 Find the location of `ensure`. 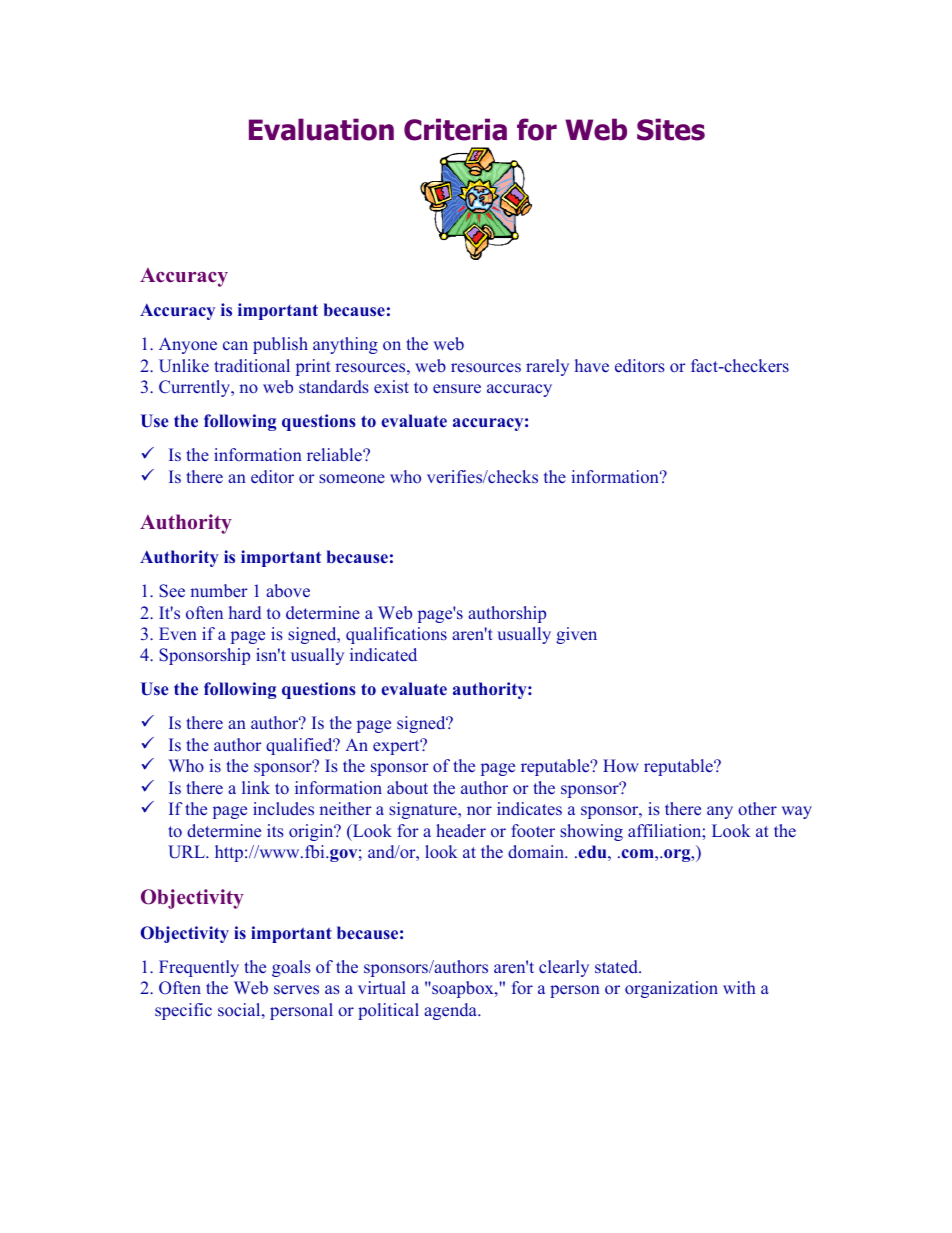

ensure is located at coordinates (457, 389).
